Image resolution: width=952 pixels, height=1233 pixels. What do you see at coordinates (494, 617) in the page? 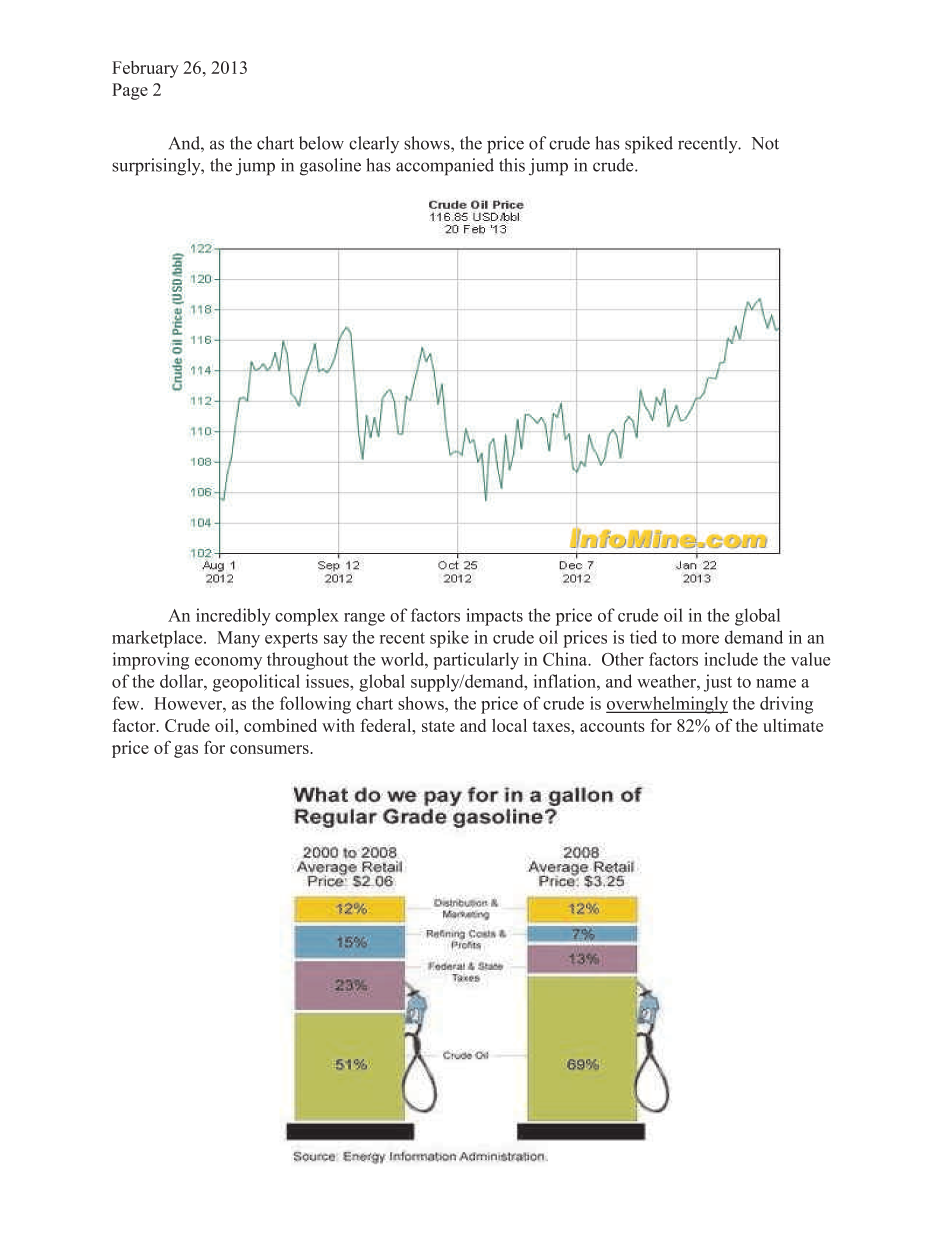
I see `impacts` at bounding box center [494, 617].
